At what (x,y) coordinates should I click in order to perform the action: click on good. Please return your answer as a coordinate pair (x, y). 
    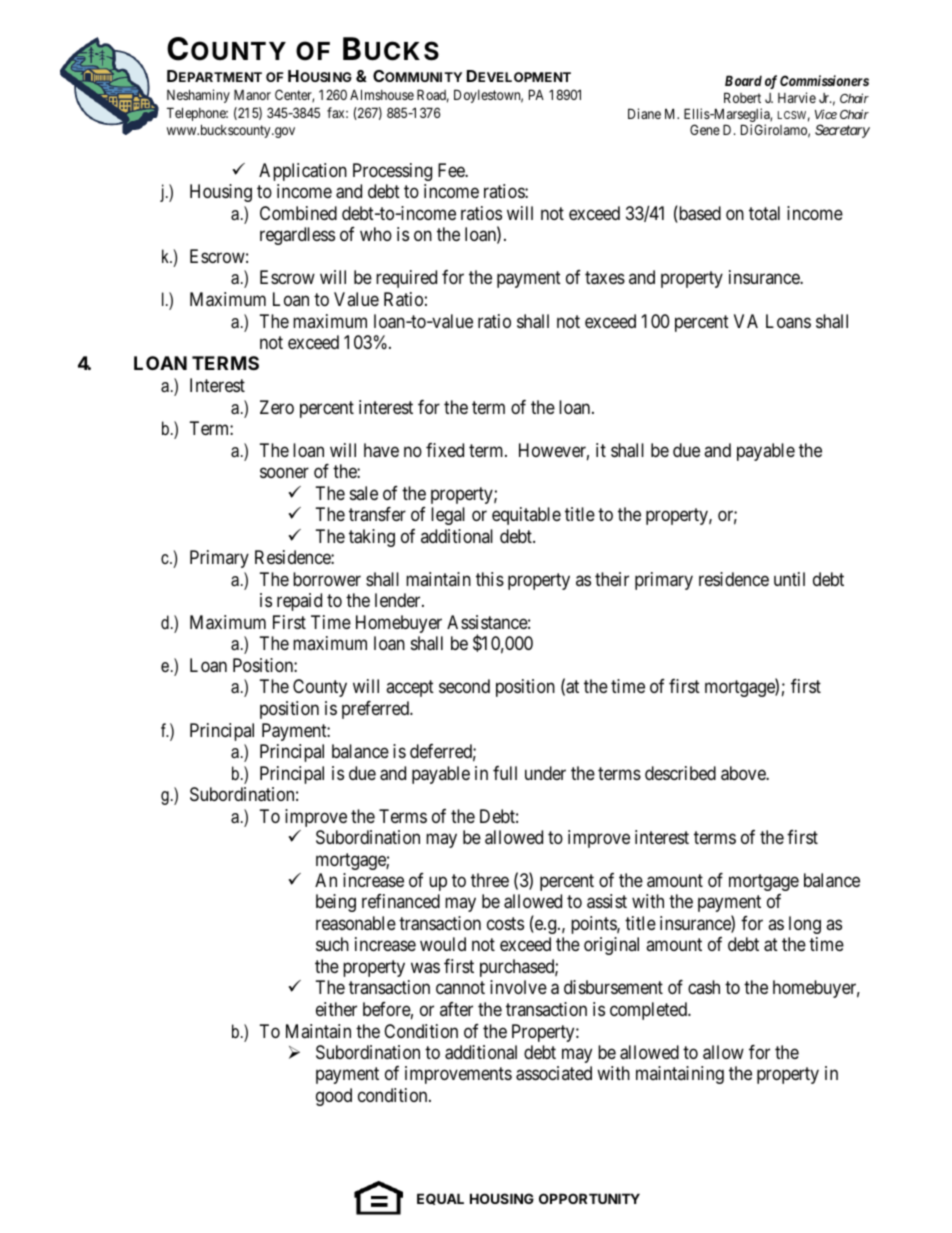
    Looking at the image, I should click on (334, 1097).
